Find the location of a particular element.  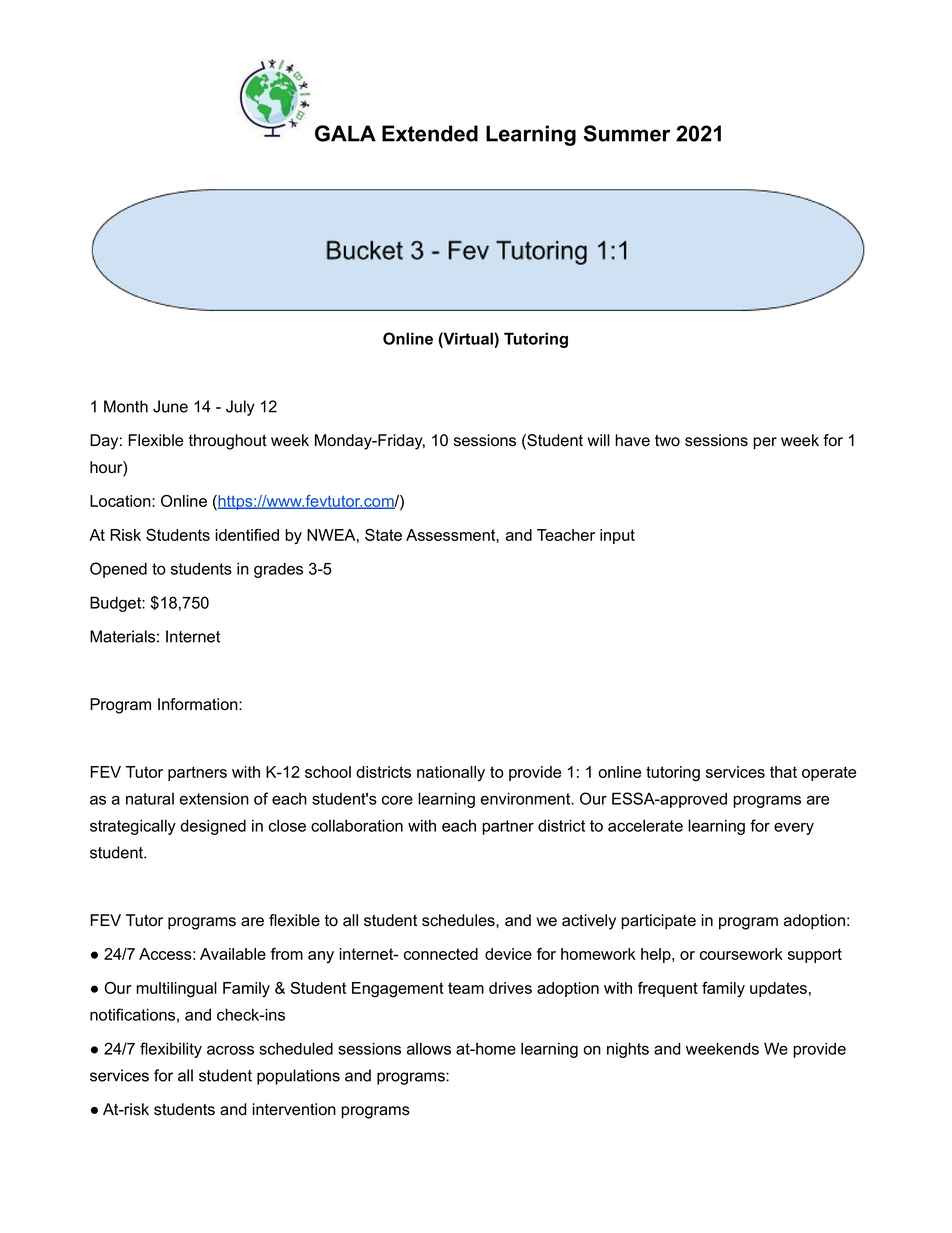

allows is located at coordinates (429, 1048).
